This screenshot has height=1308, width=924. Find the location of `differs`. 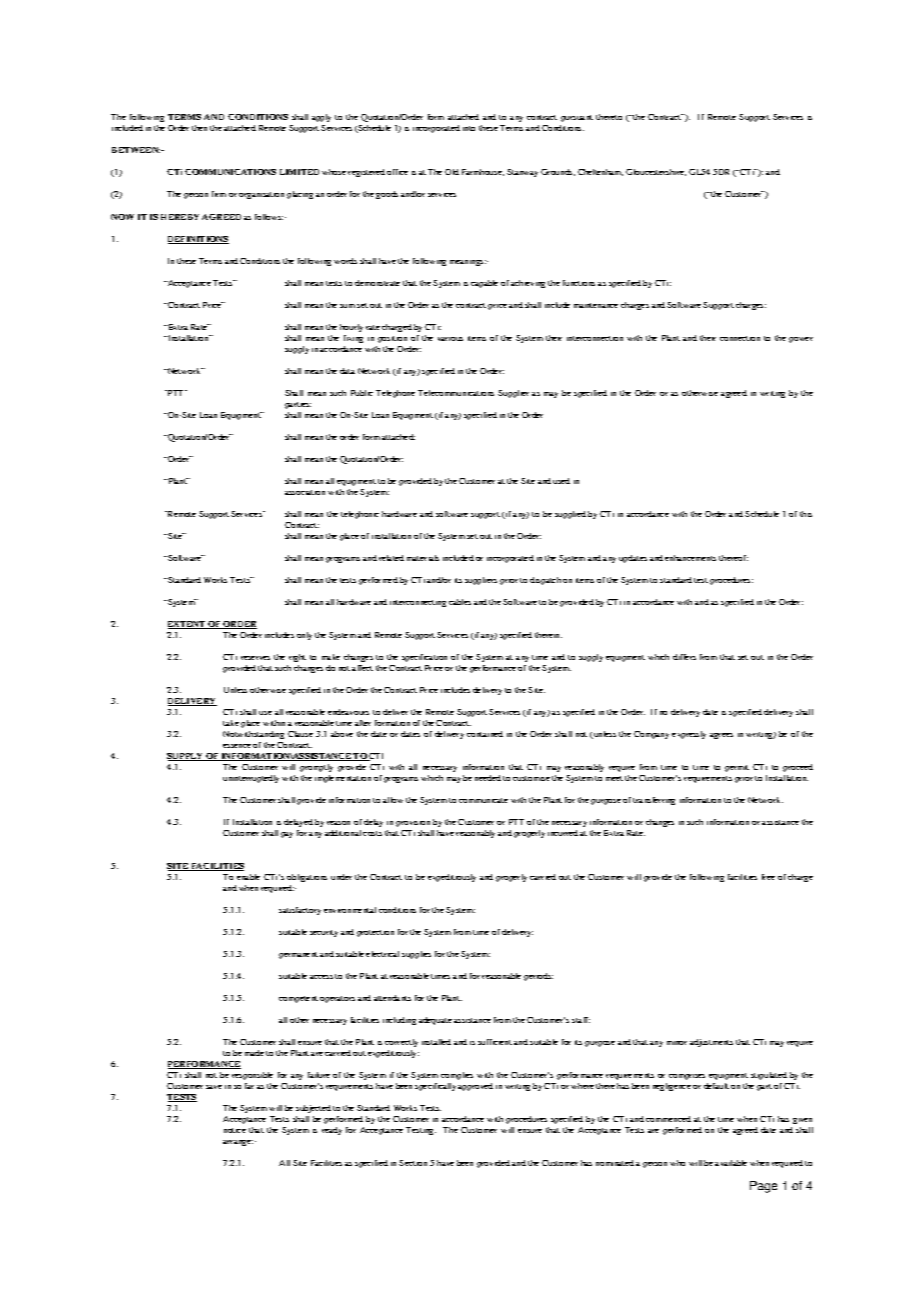

differs is located at coordinates (684, 657).
